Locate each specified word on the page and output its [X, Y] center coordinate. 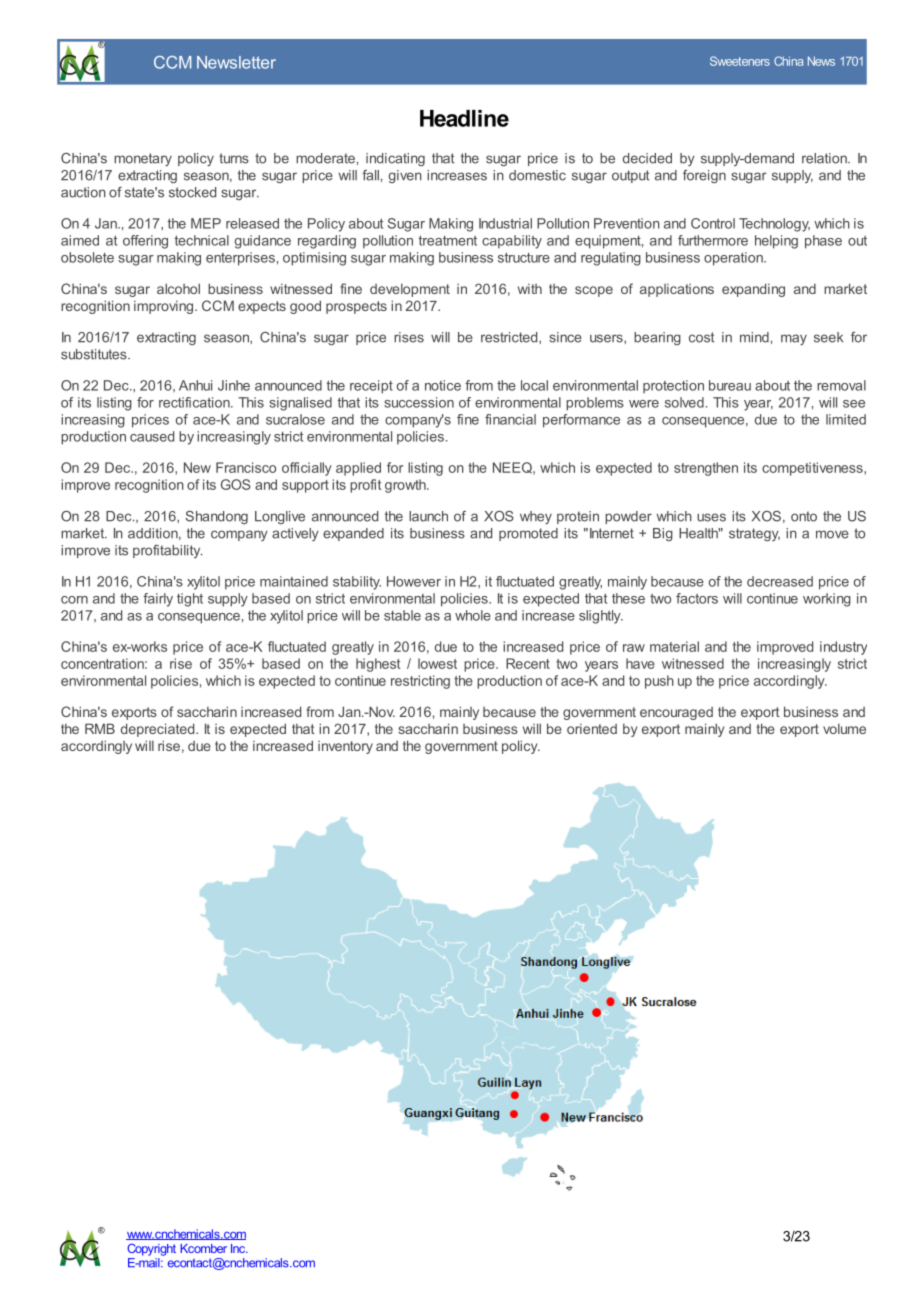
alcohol [178, 288]
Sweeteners [740, 61]
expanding [753, 290]
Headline [464, 118]
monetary [143, 159]
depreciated [159, 730]
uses [711, 517]
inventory [345, 747]
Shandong [216, 517]
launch [428, 516]
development [410, 290]
